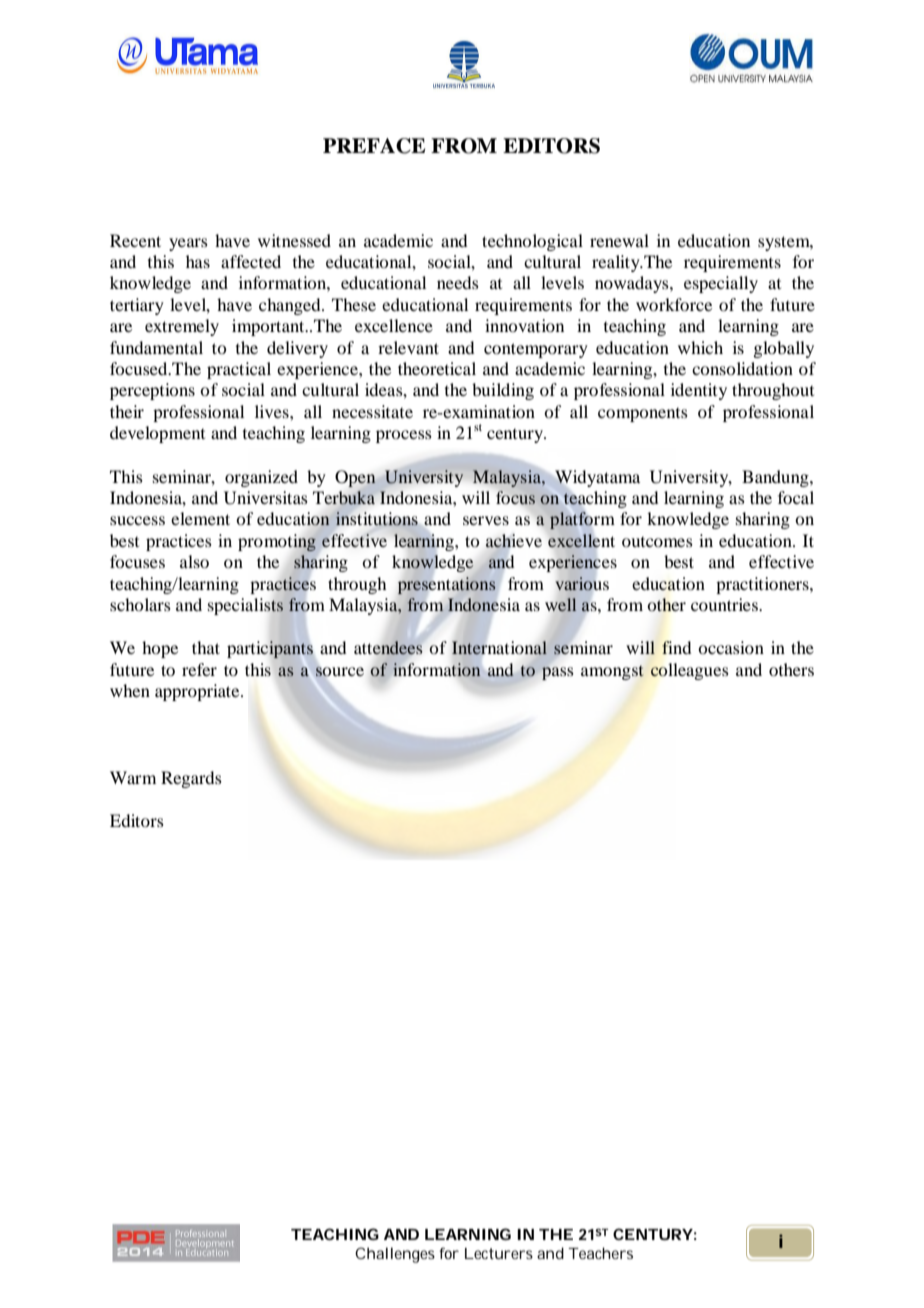 The width and height of the document is (924, 1308). What do you see at coordinates (188, 244) in the document?
I see `years` at bounding box center [188, 244].
